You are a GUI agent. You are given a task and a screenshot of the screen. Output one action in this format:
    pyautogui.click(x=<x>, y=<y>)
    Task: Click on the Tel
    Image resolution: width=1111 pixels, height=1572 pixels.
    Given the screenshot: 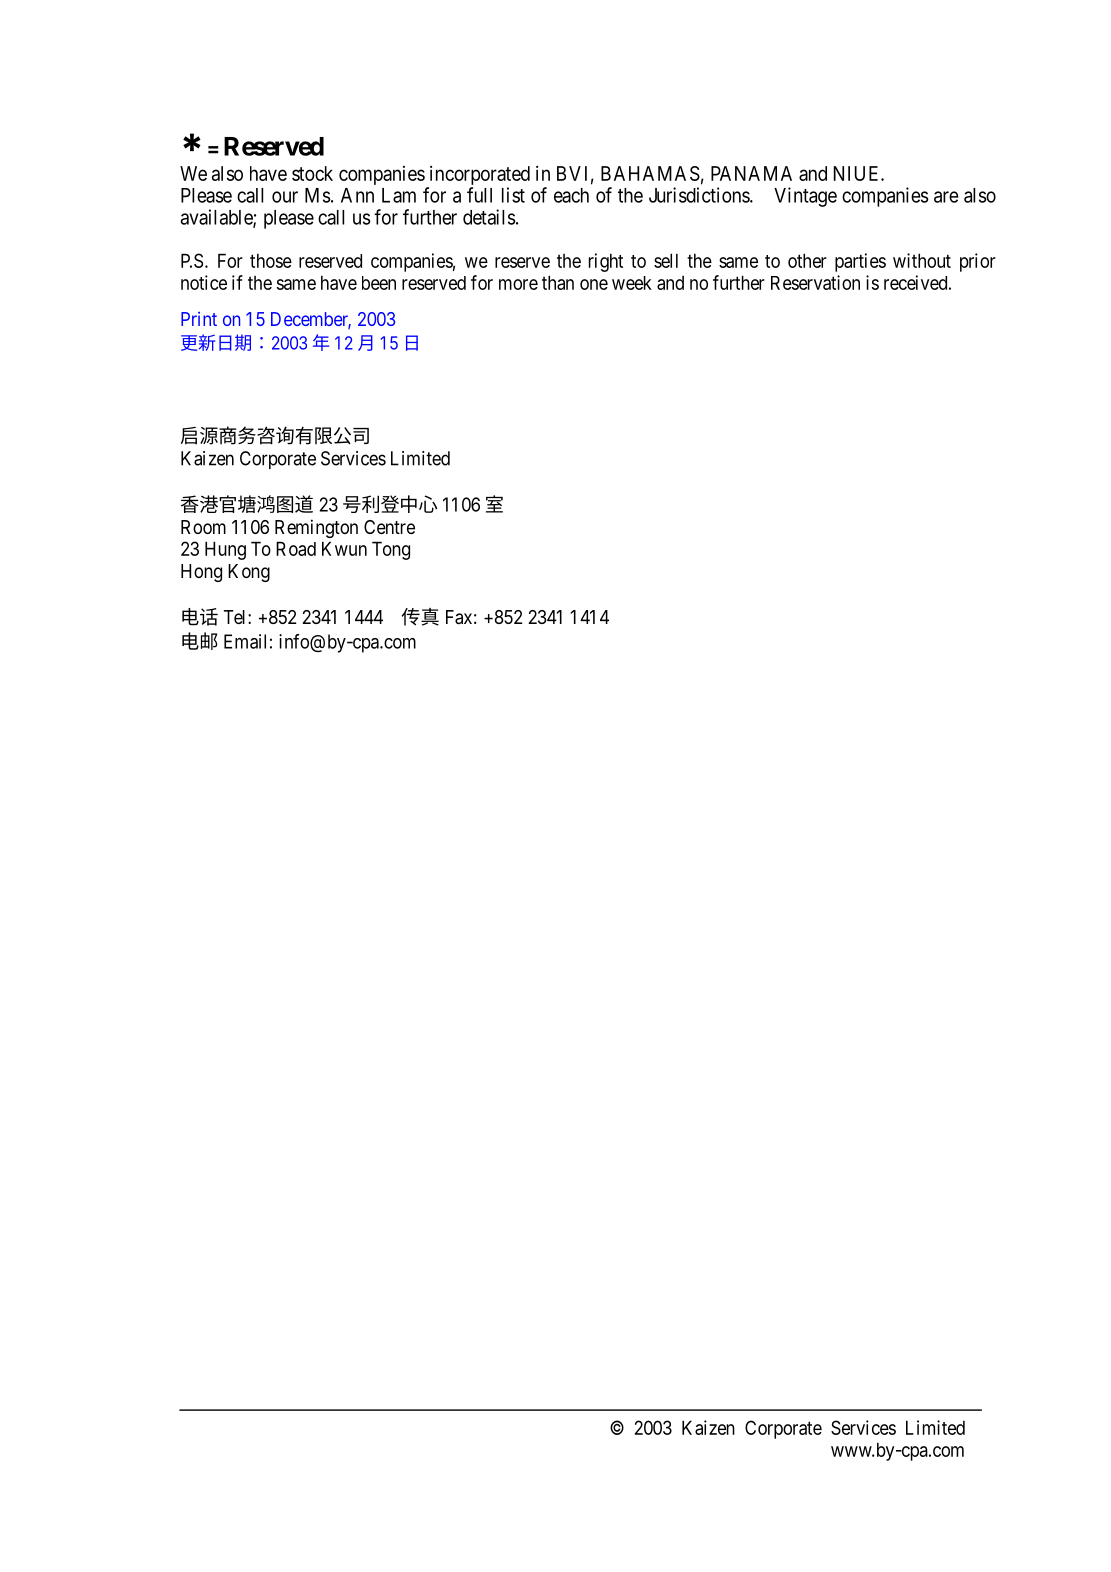 What is the action you would take?
    pyautogui.click(x=236, y=617)
